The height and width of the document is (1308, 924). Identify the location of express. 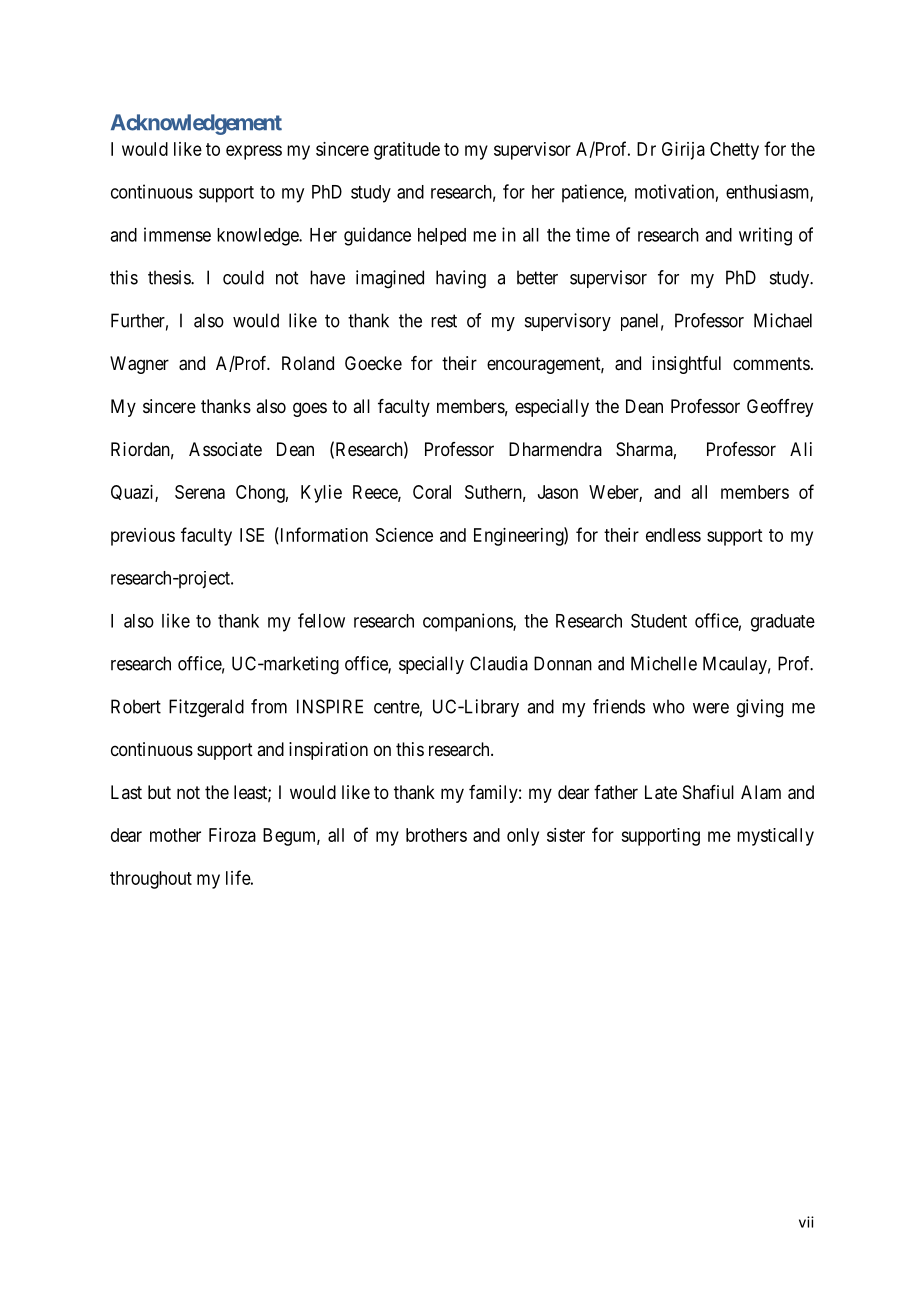
(254, 152).
